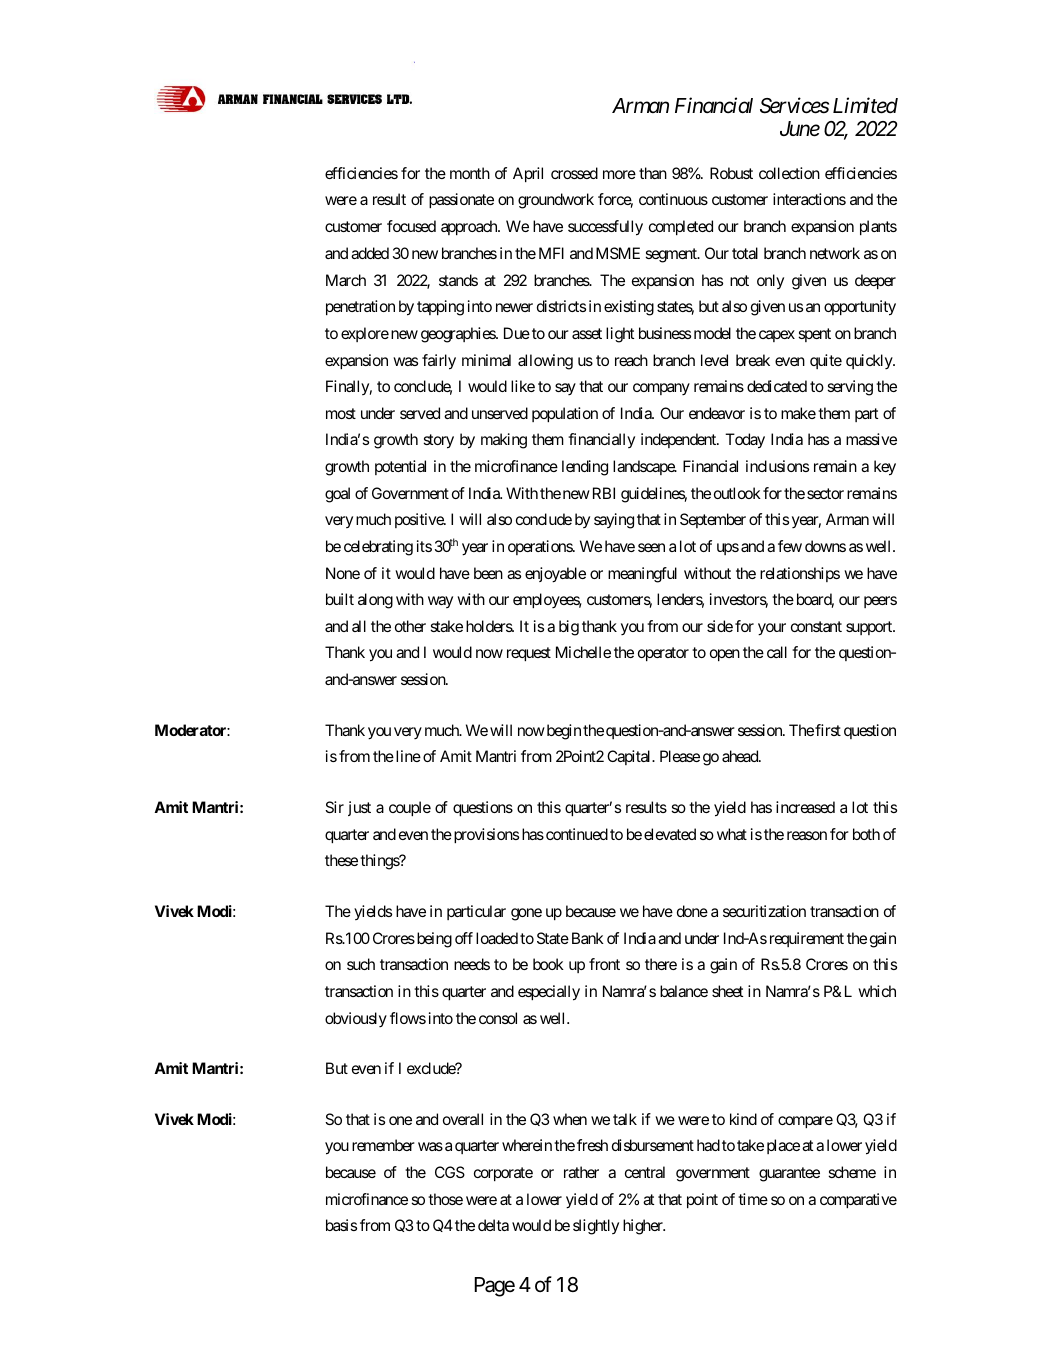 This screenshot has height=1359, width=1050. I want to click on those, so click(445, 1199).
